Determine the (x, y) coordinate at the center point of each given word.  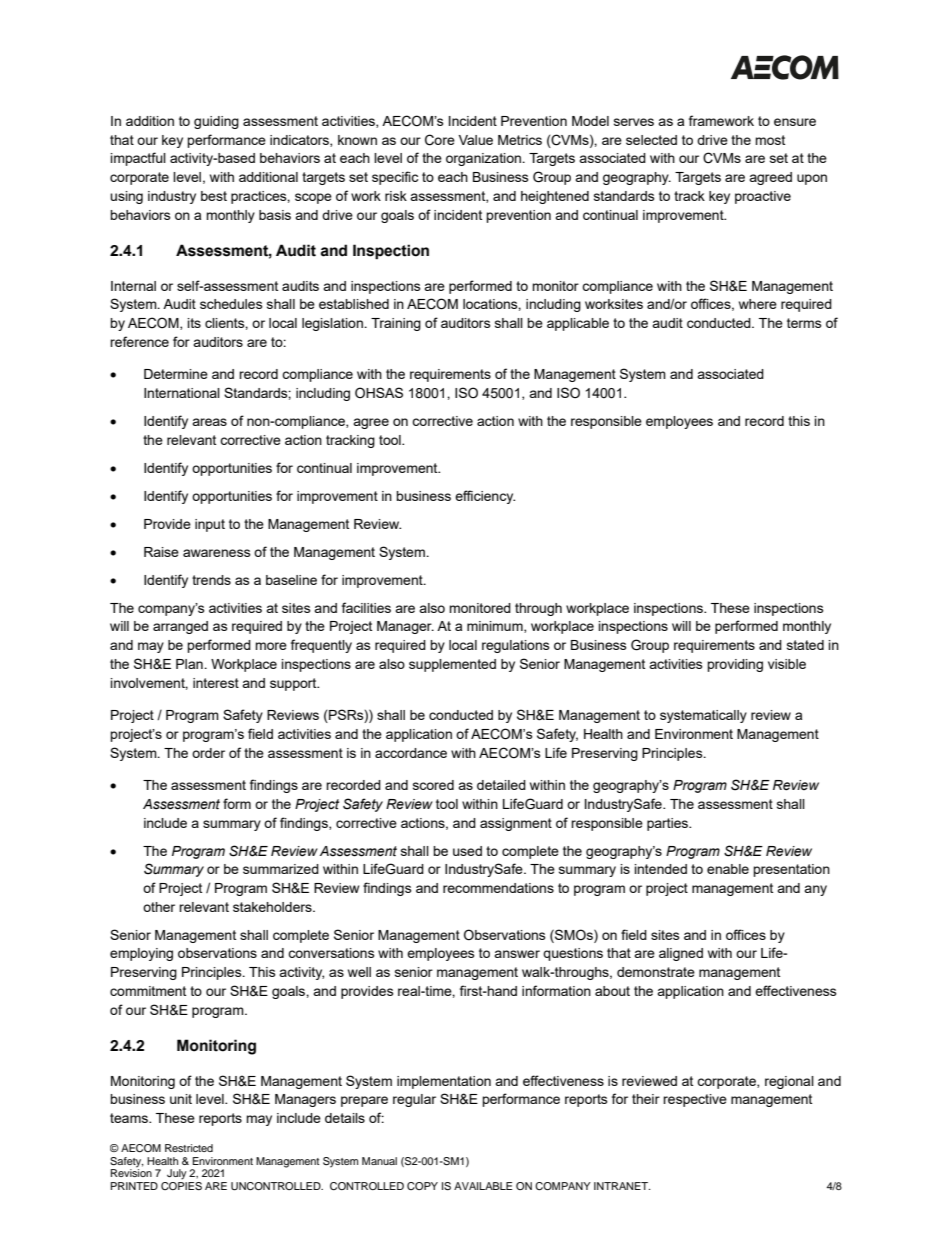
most (770, 140)
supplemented (452, 665)
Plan (190, 664)
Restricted (189, 1148)
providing (735, 665)
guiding (216, 122)
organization (485, 159)
